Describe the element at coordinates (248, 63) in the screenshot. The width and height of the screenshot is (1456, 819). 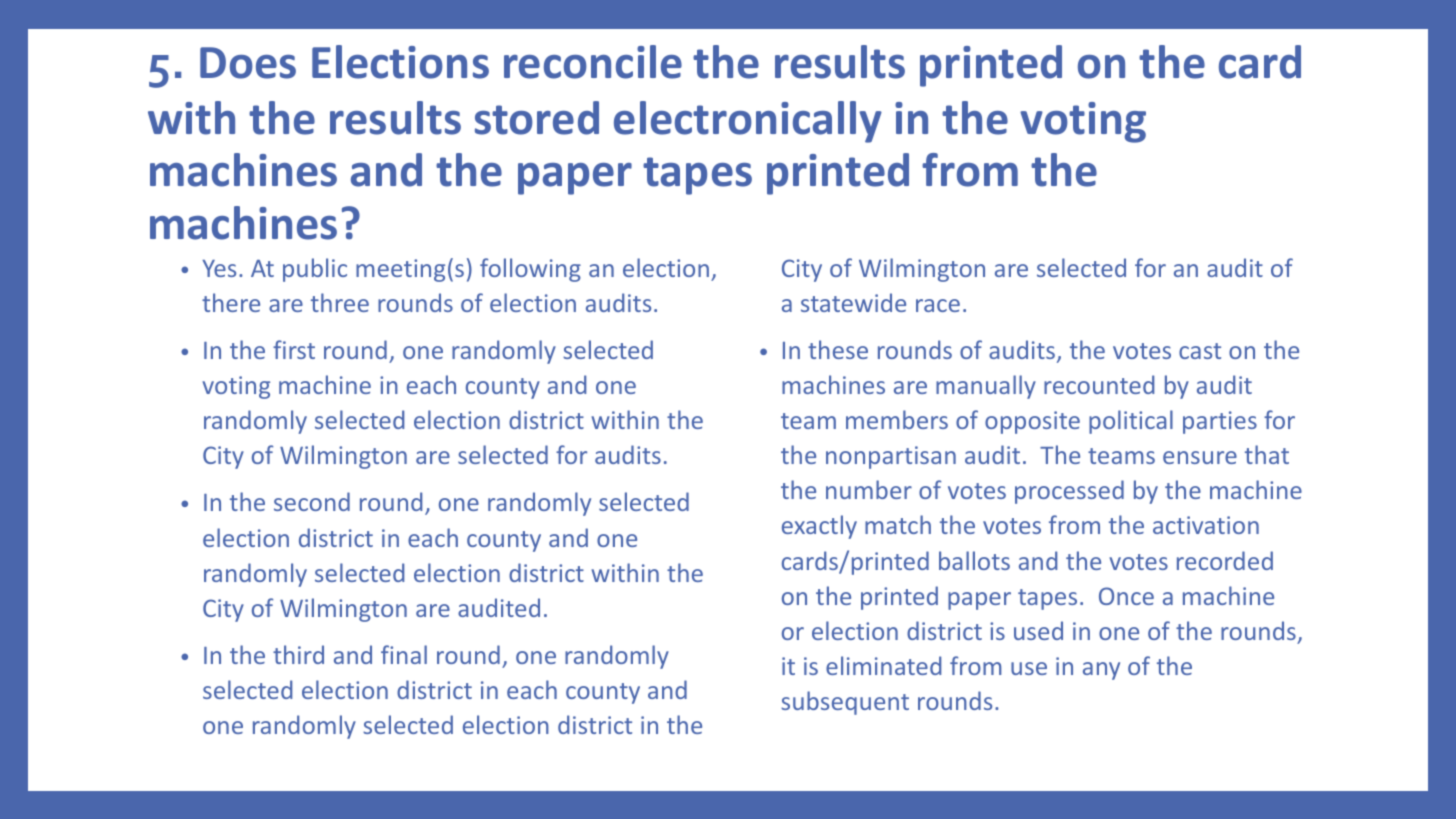
I see `Does` at that location.
